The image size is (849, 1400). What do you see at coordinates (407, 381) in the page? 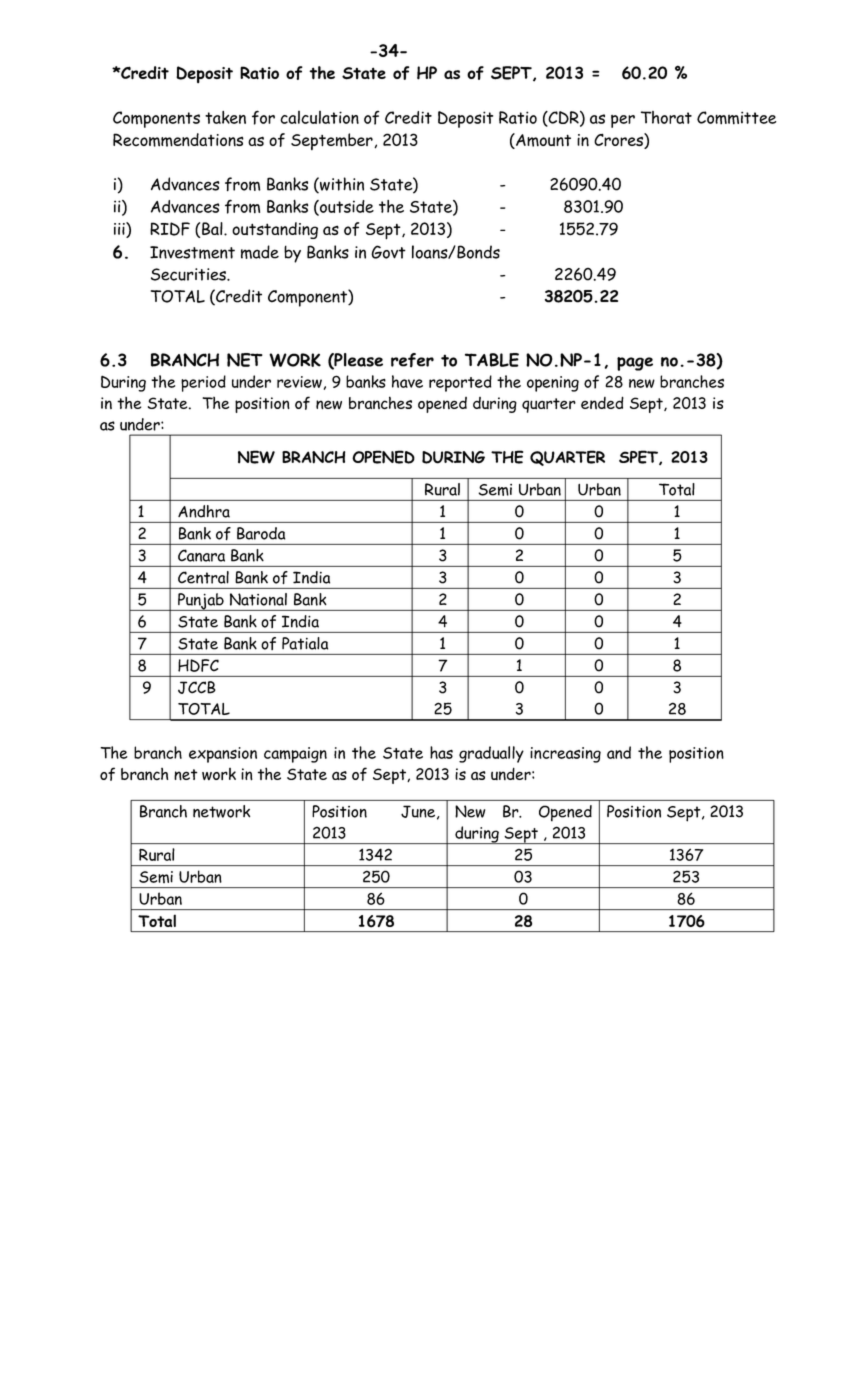
I see `have` at bounding box center [407, 381].
